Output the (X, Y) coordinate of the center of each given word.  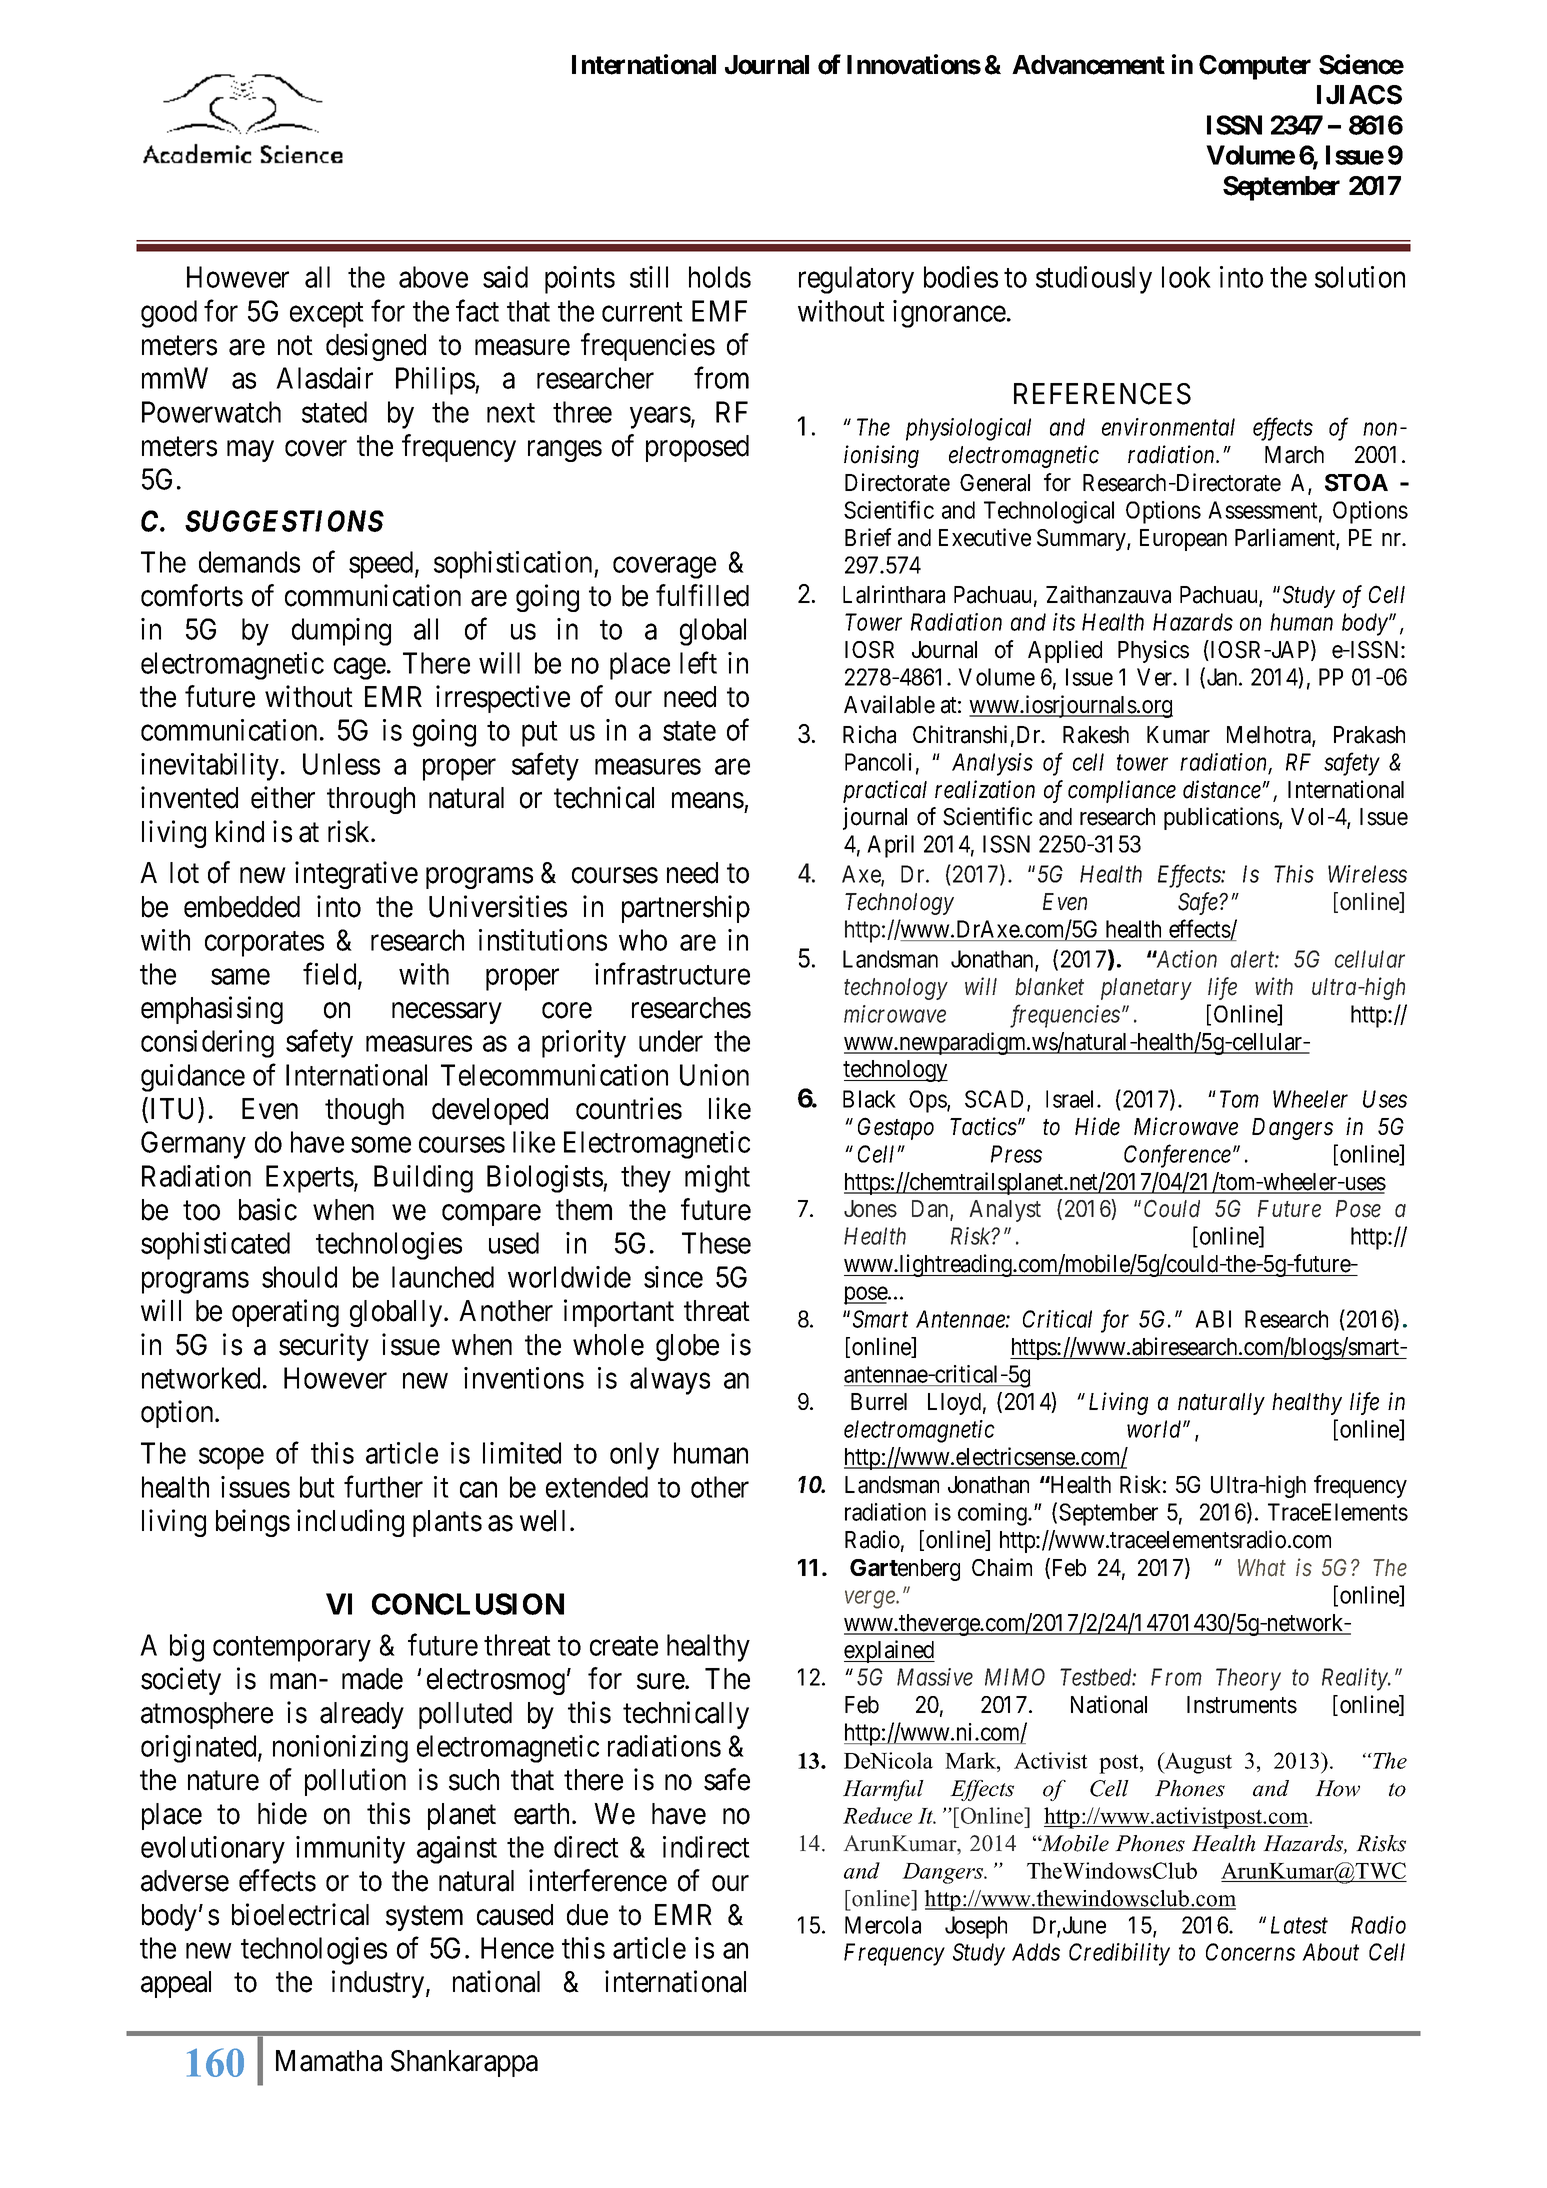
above (433, 277)
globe (687, 1347)
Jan (1223, 677)
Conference (1177, 1156)
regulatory (856, 280)
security (324, 1347)
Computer (1255, 67)
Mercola (883, 1925)
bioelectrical (300, 1914)
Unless (341, 764)
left (698, 663)
